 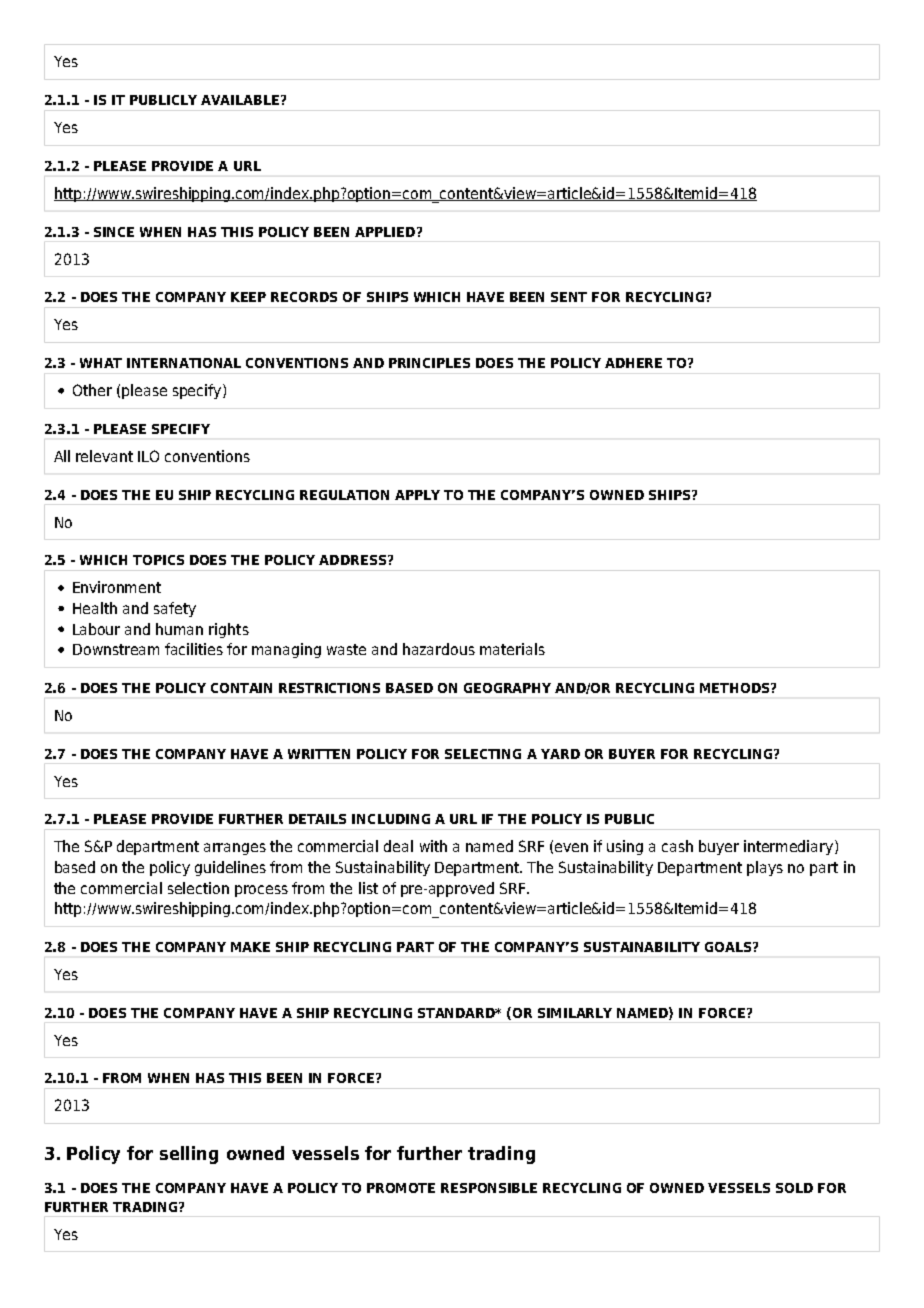 What do you see at coordinates (417, 495) in the screenshot?
I see `APPLY` at bounding box center [417, 495].
